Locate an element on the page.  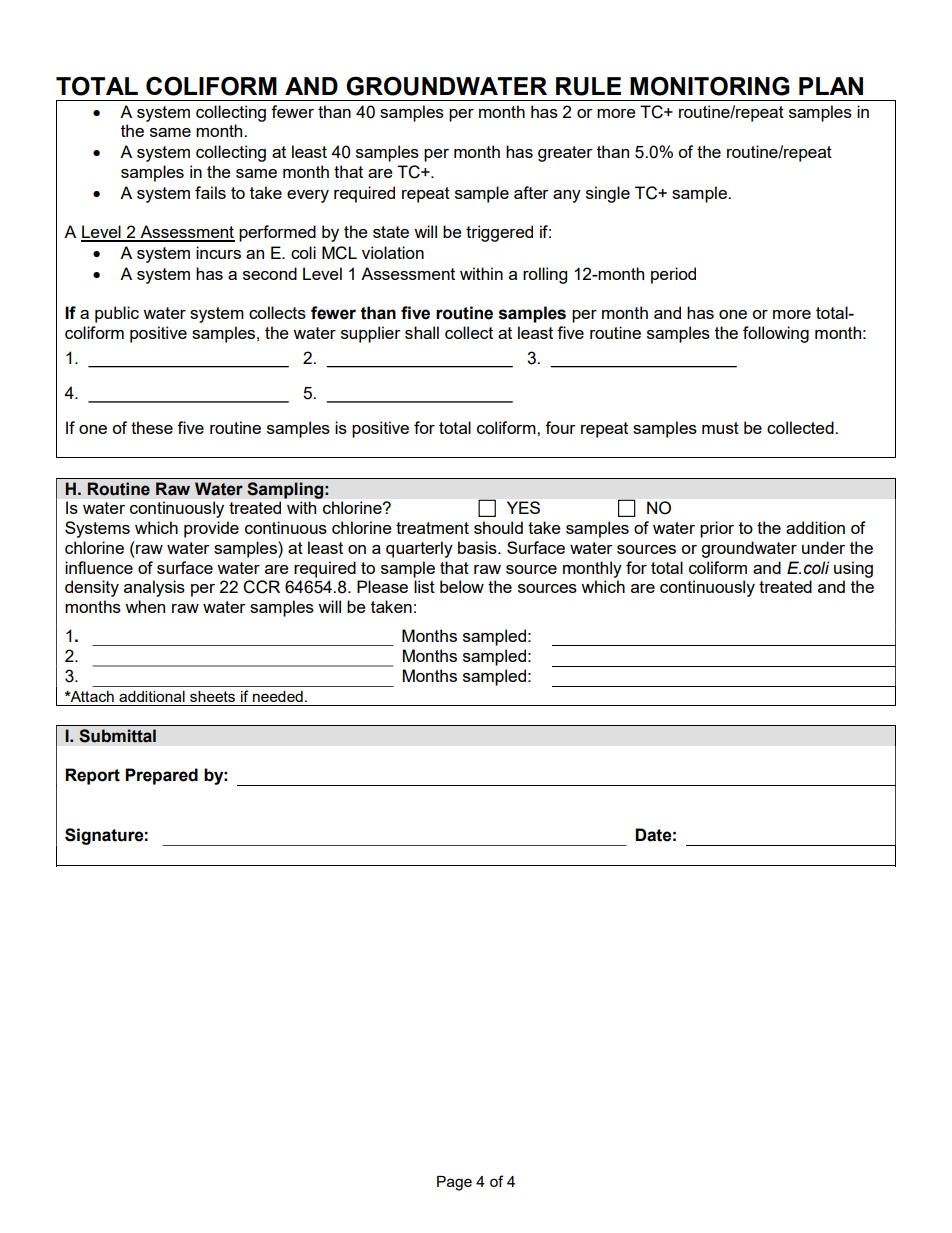
when is located at coordinates (145, 606).
